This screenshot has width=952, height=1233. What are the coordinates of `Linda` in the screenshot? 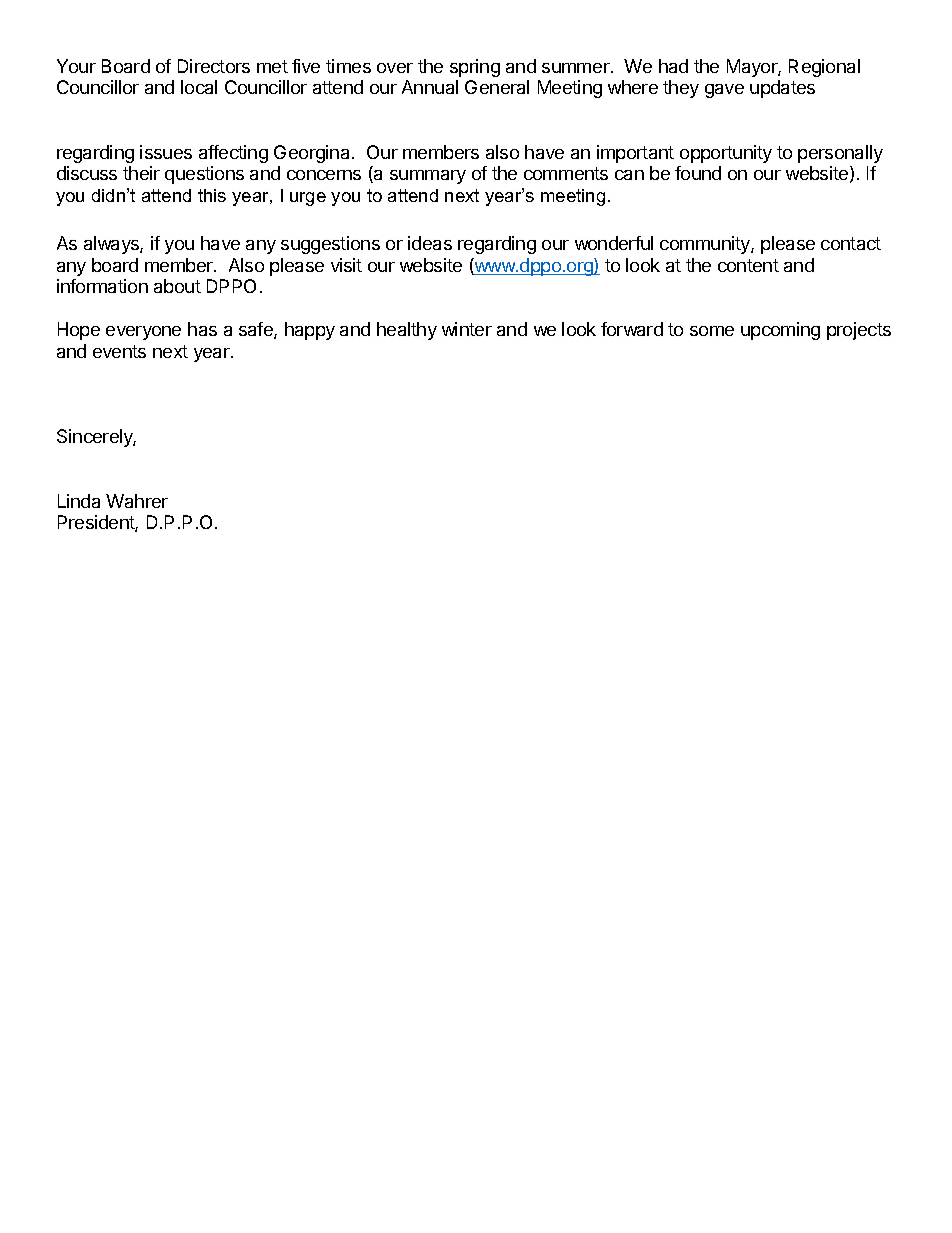 It's located at (79, 501).
